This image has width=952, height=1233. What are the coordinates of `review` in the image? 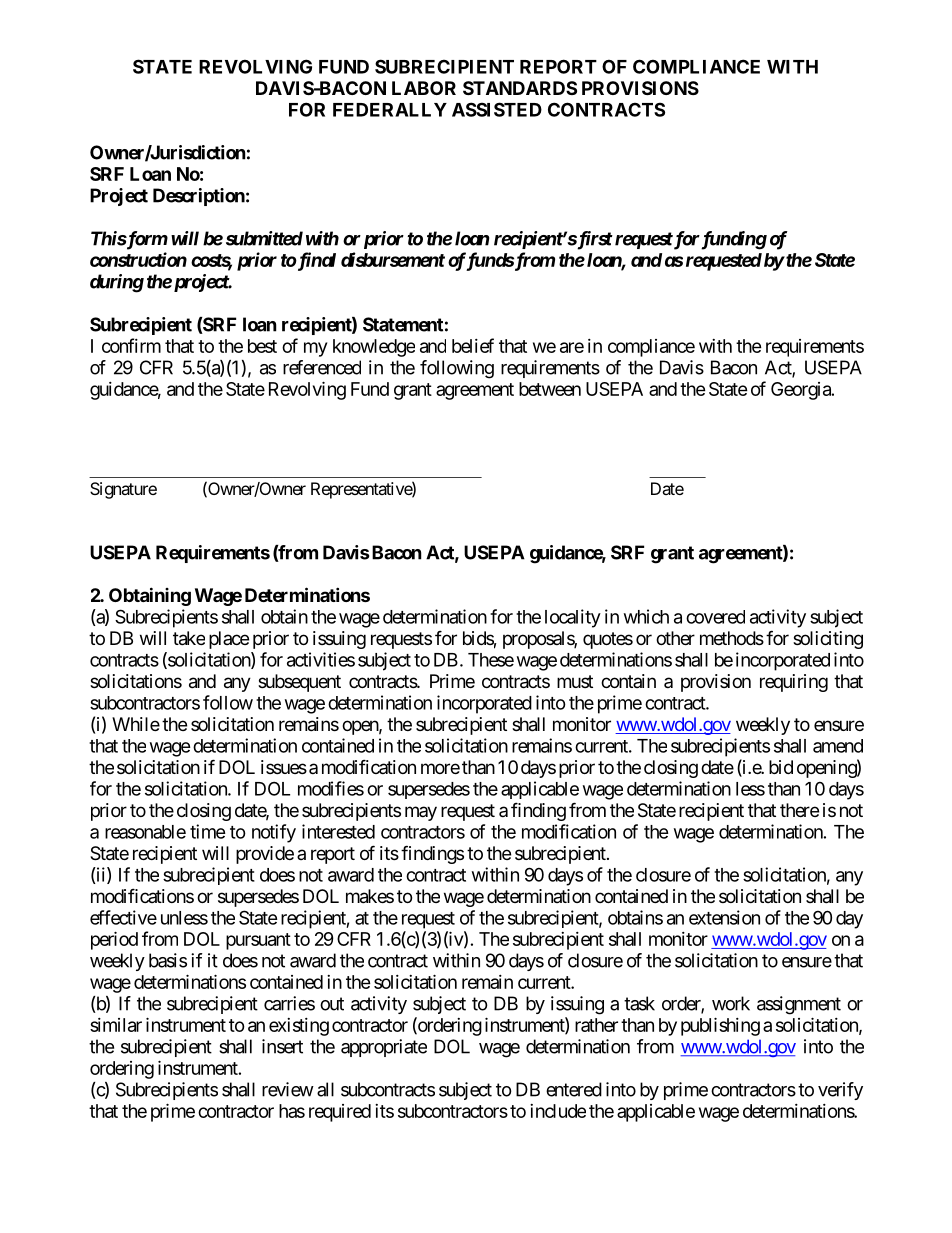 It's located at (288, 1089).
